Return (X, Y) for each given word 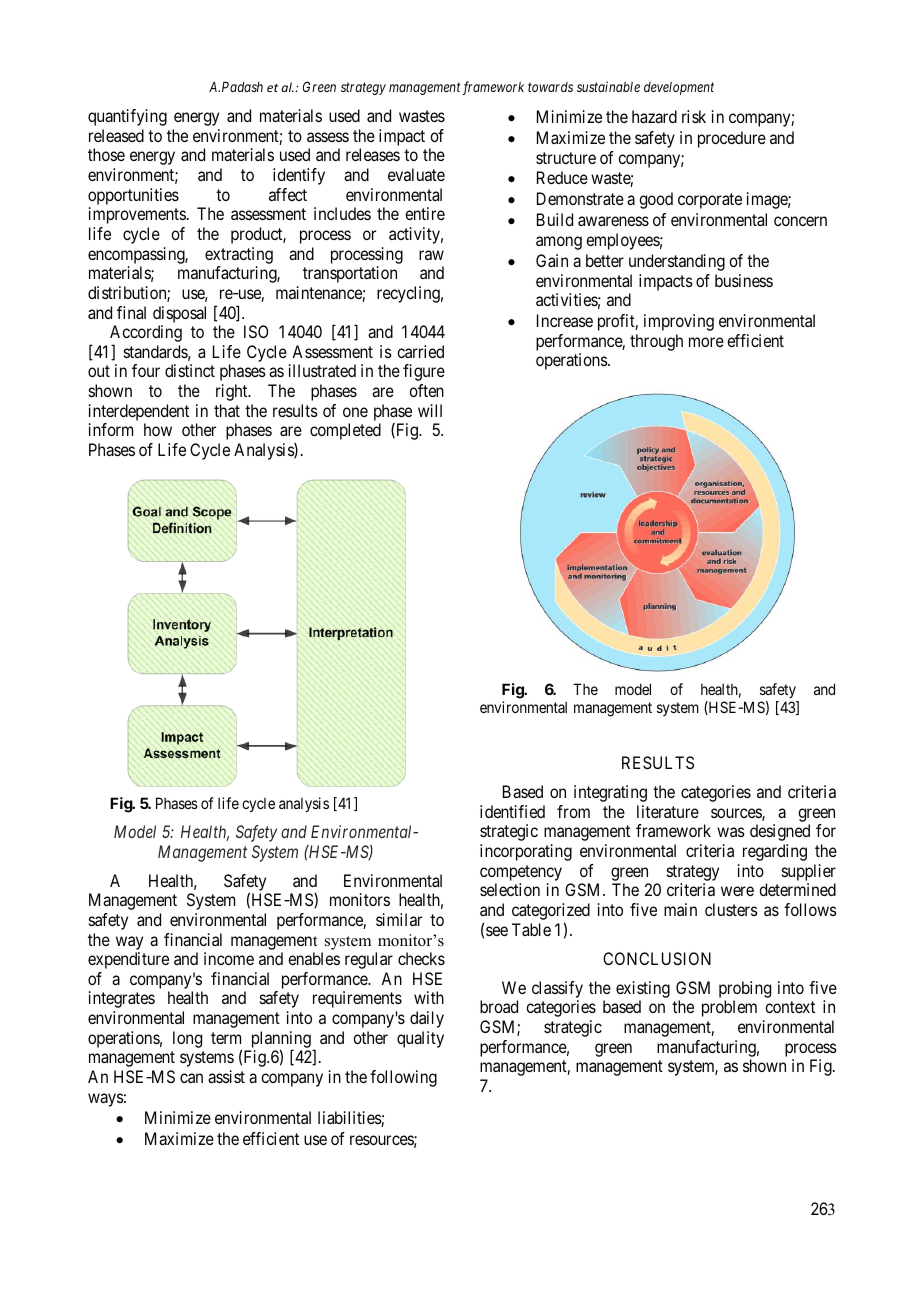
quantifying (127, 117)
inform (111, 429)
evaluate (416, 174)
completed (345, 431)
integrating (610, 793)
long (187, 1039)
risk (694, 116)
